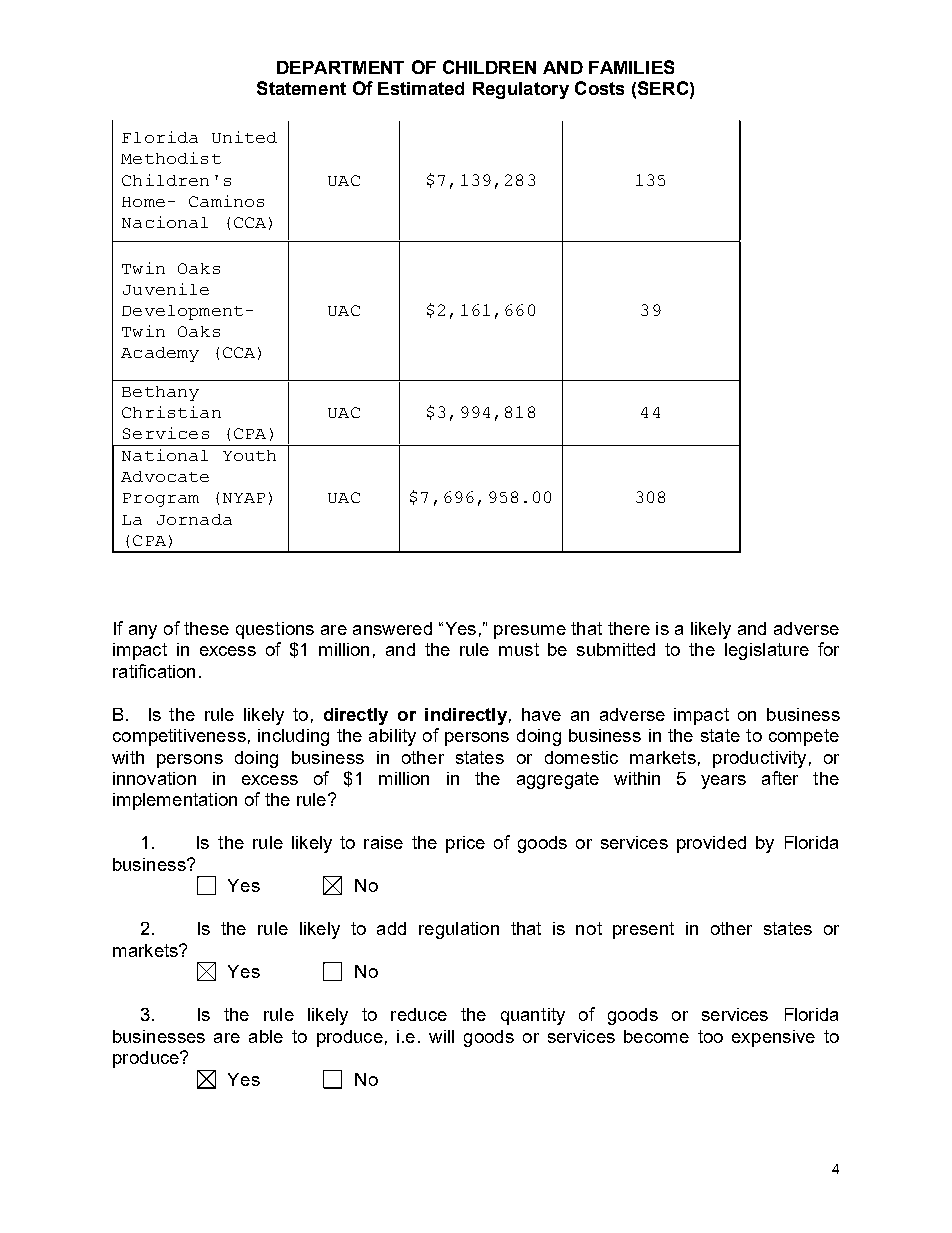  What do you see at coordinates (631, 67) in the screenshot?
I see `FAMILIES` at bounding box center [631, 67].
